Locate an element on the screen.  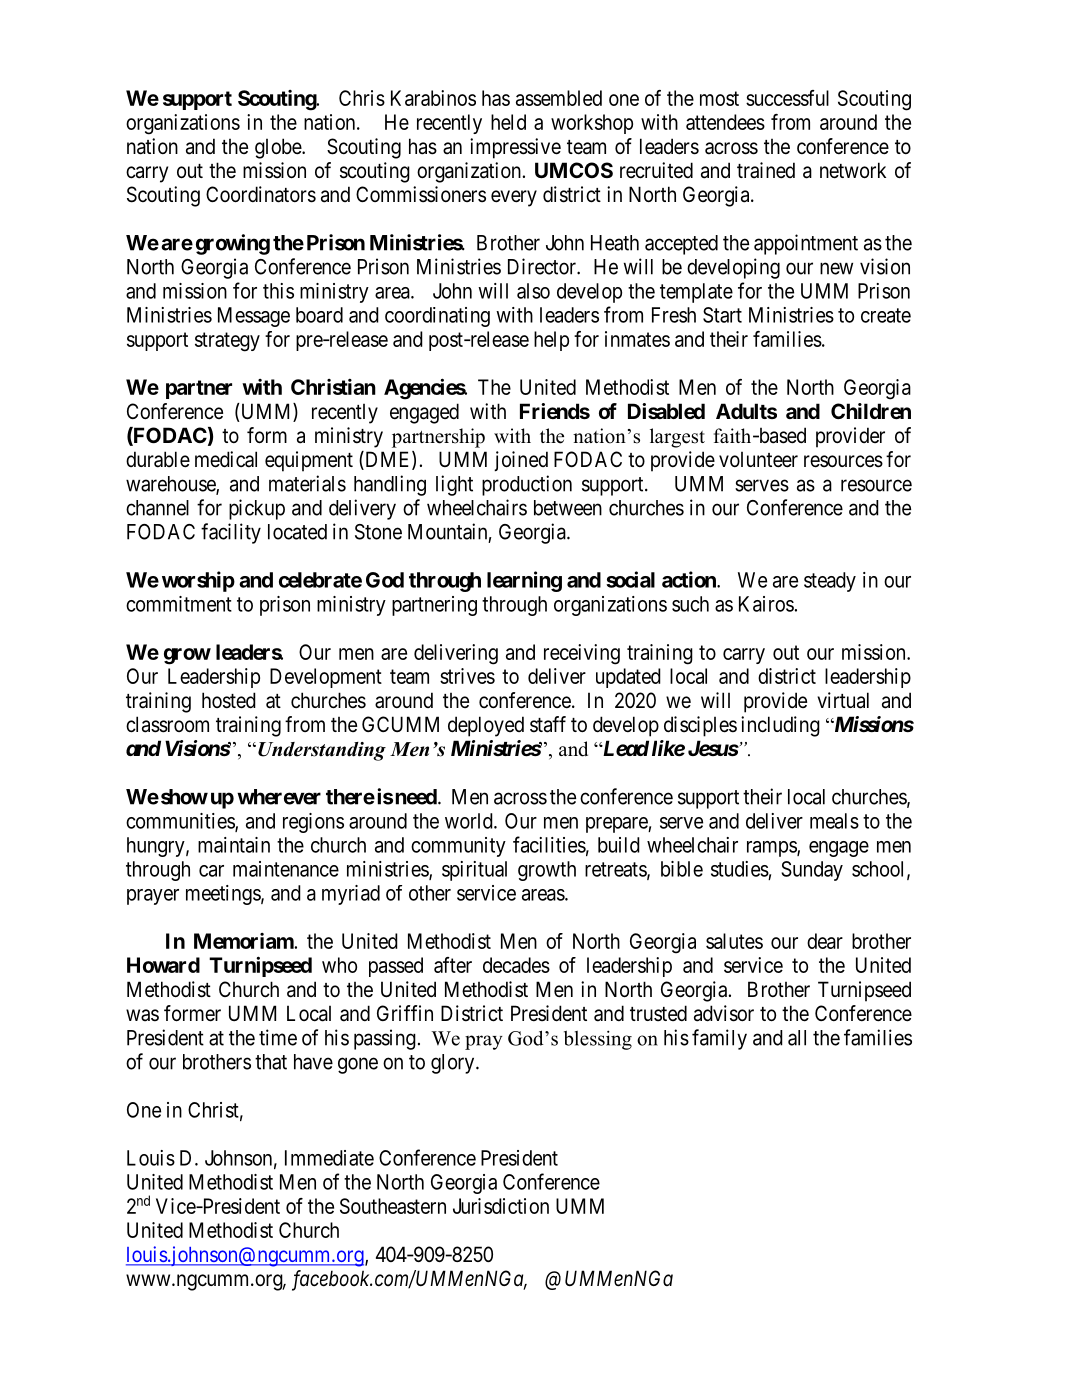
maintain is located at coordinates (234, 845).
